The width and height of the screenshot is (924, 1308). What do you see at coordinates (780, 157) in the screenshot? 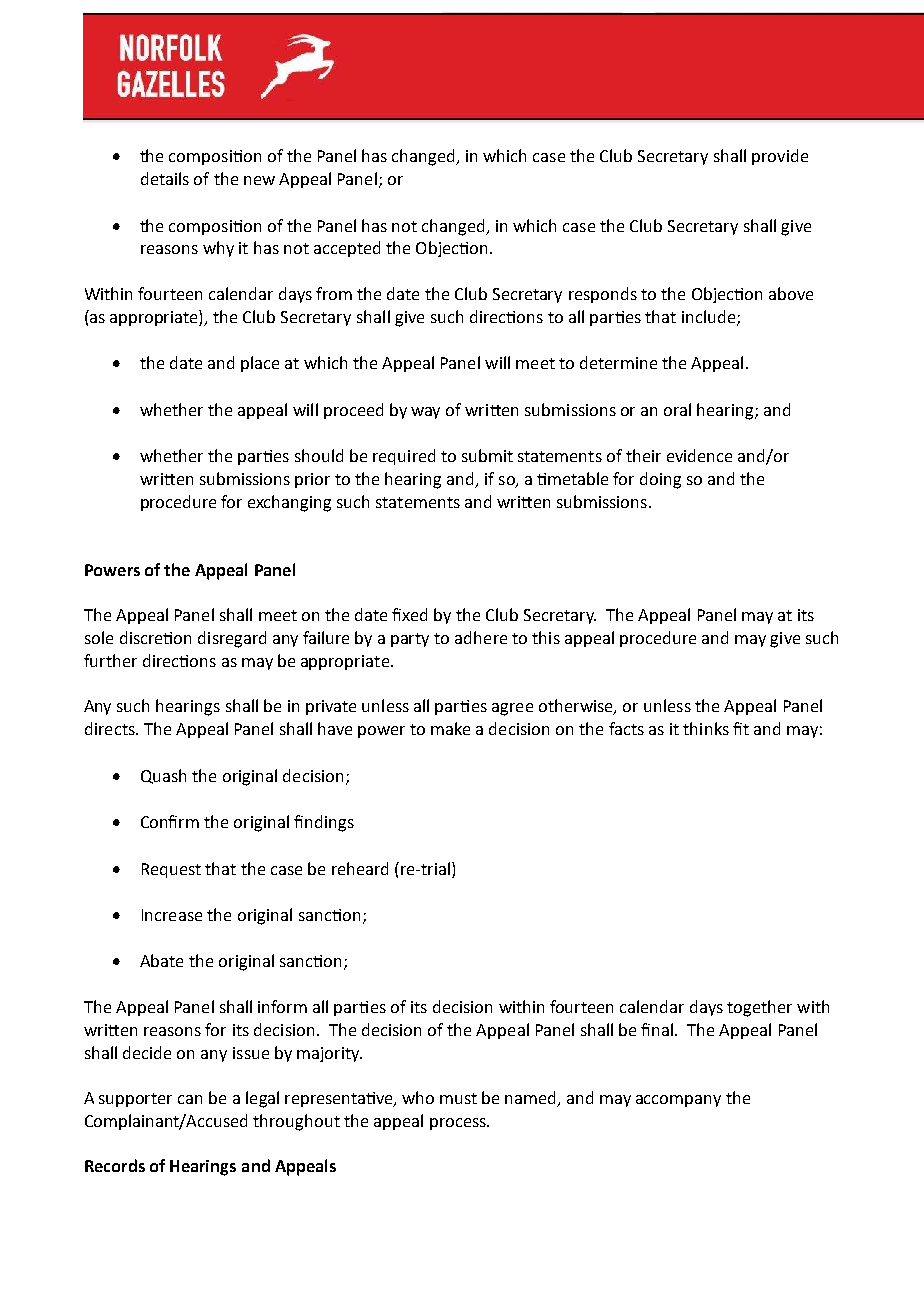
I see `provide` at bounding box center [780, 157].
